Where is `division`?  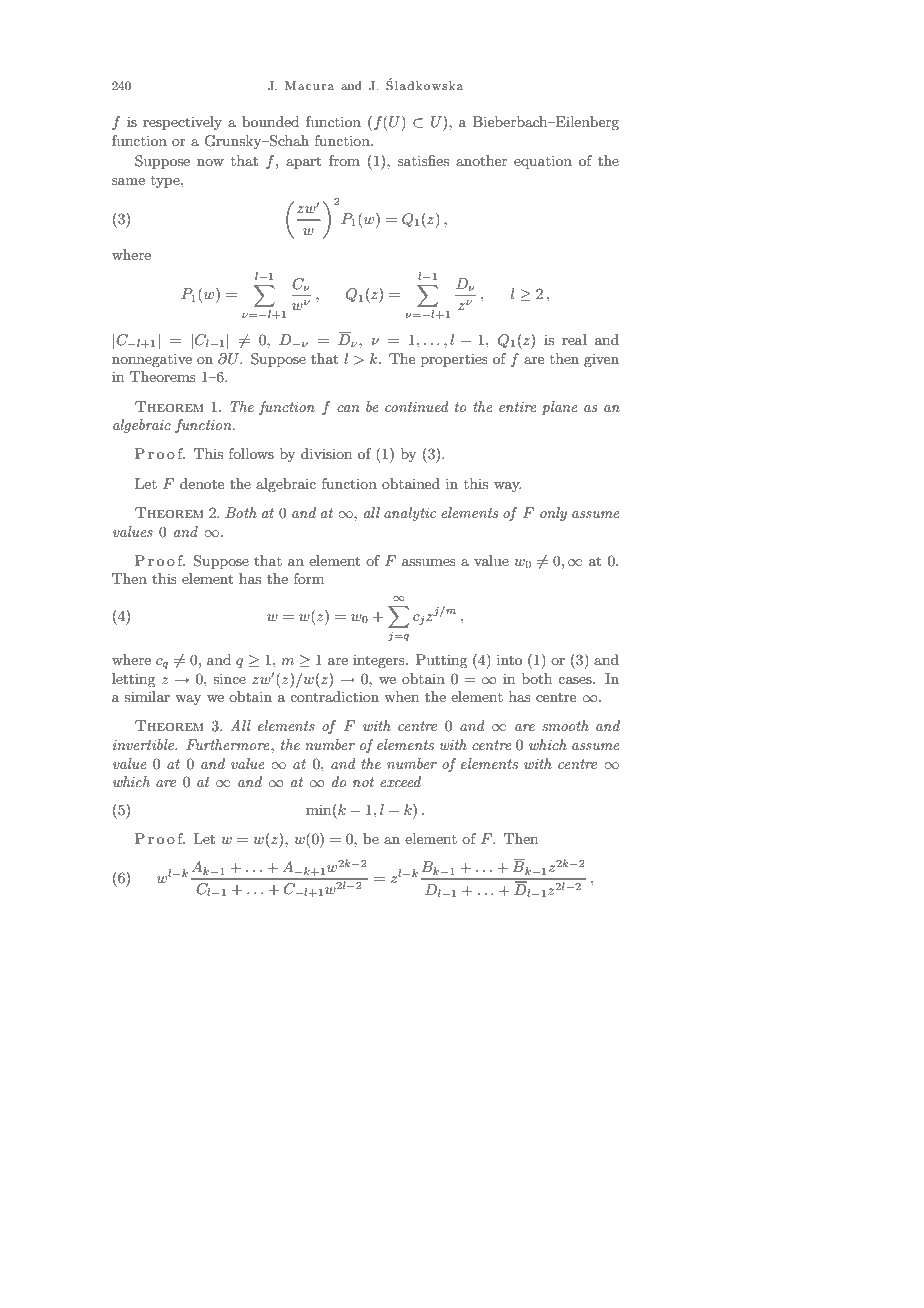
division is located at coordinates (326, 453).
